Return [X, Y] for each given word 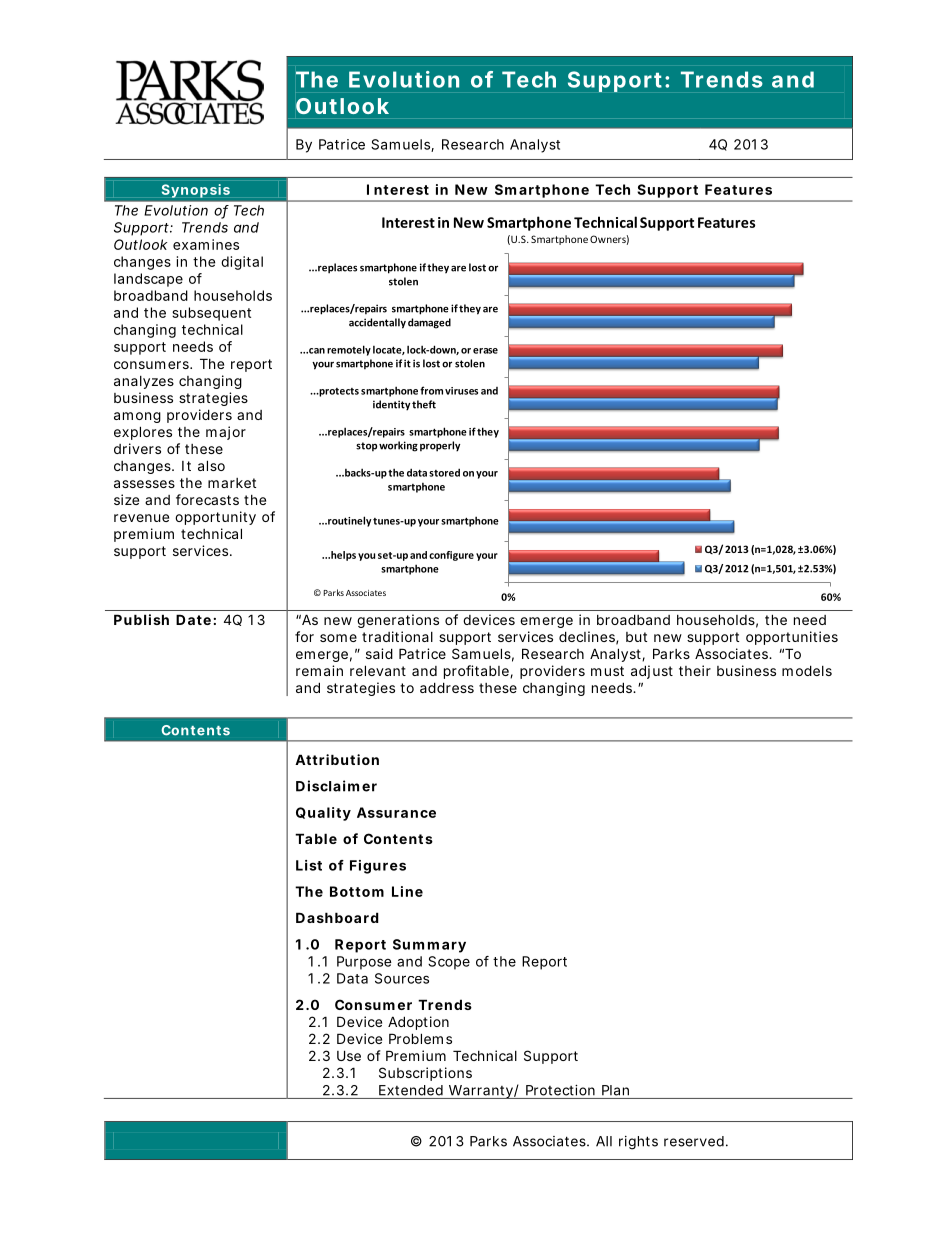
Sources [402, 978]
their [695, 670]
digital [242, 263]
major [226, 433]
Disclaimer [336, 786]
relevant [378, 670]
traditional [397, 636]
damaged [429, 323]
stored [444, 472]
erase [485, 351]
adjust [652, 672]
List [309, 865]
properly [440, 446]
